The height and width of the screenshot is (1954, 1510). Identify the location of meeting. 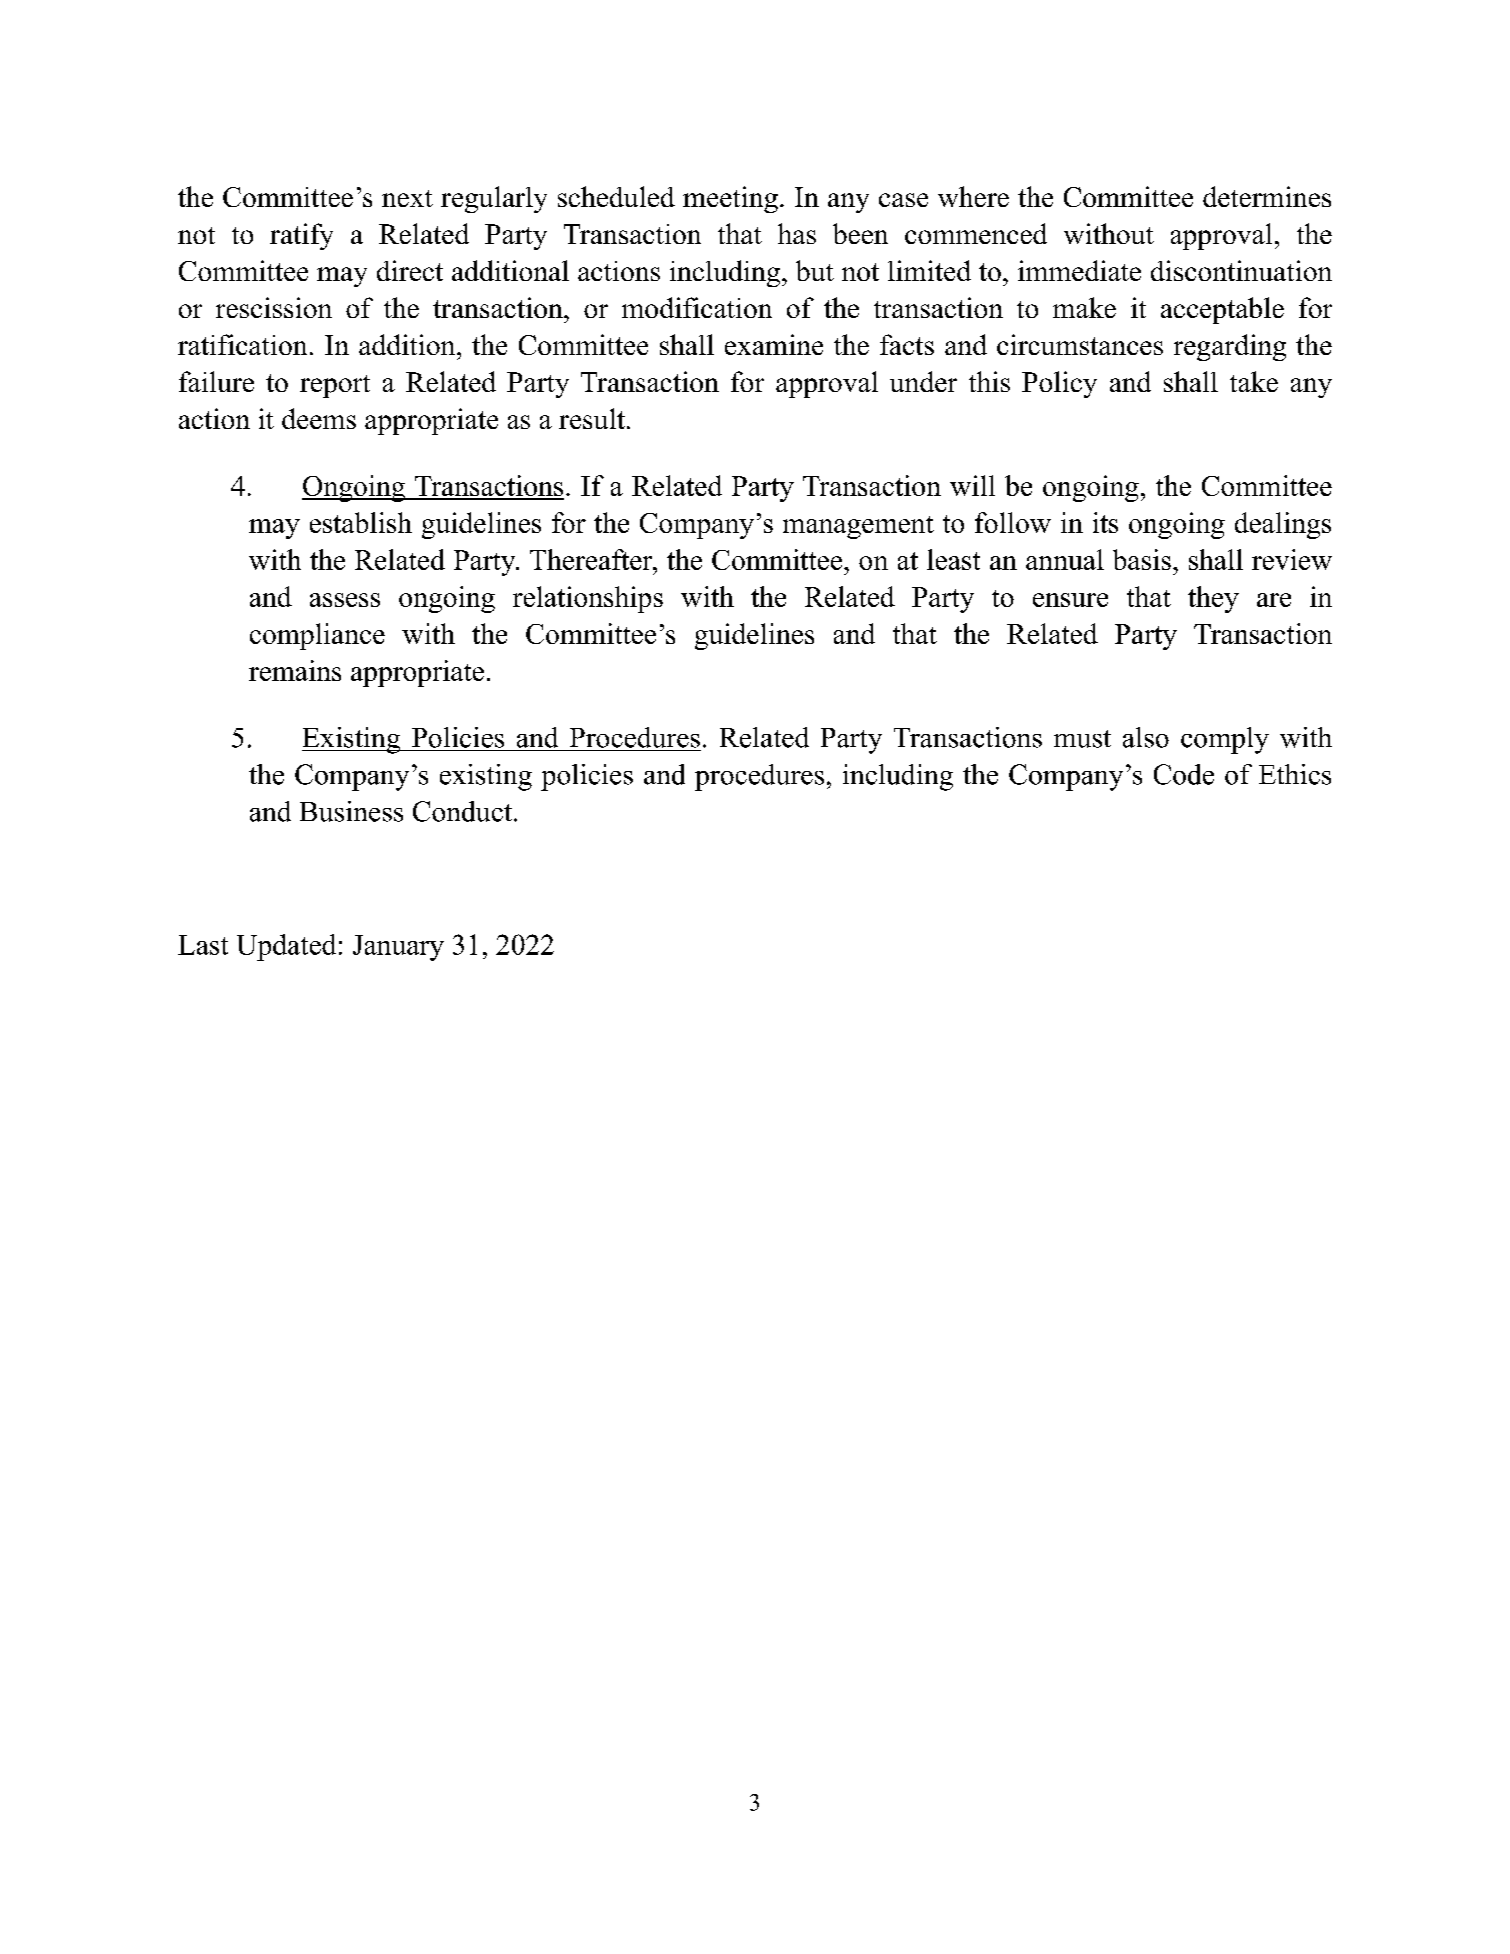
(730, 199).
